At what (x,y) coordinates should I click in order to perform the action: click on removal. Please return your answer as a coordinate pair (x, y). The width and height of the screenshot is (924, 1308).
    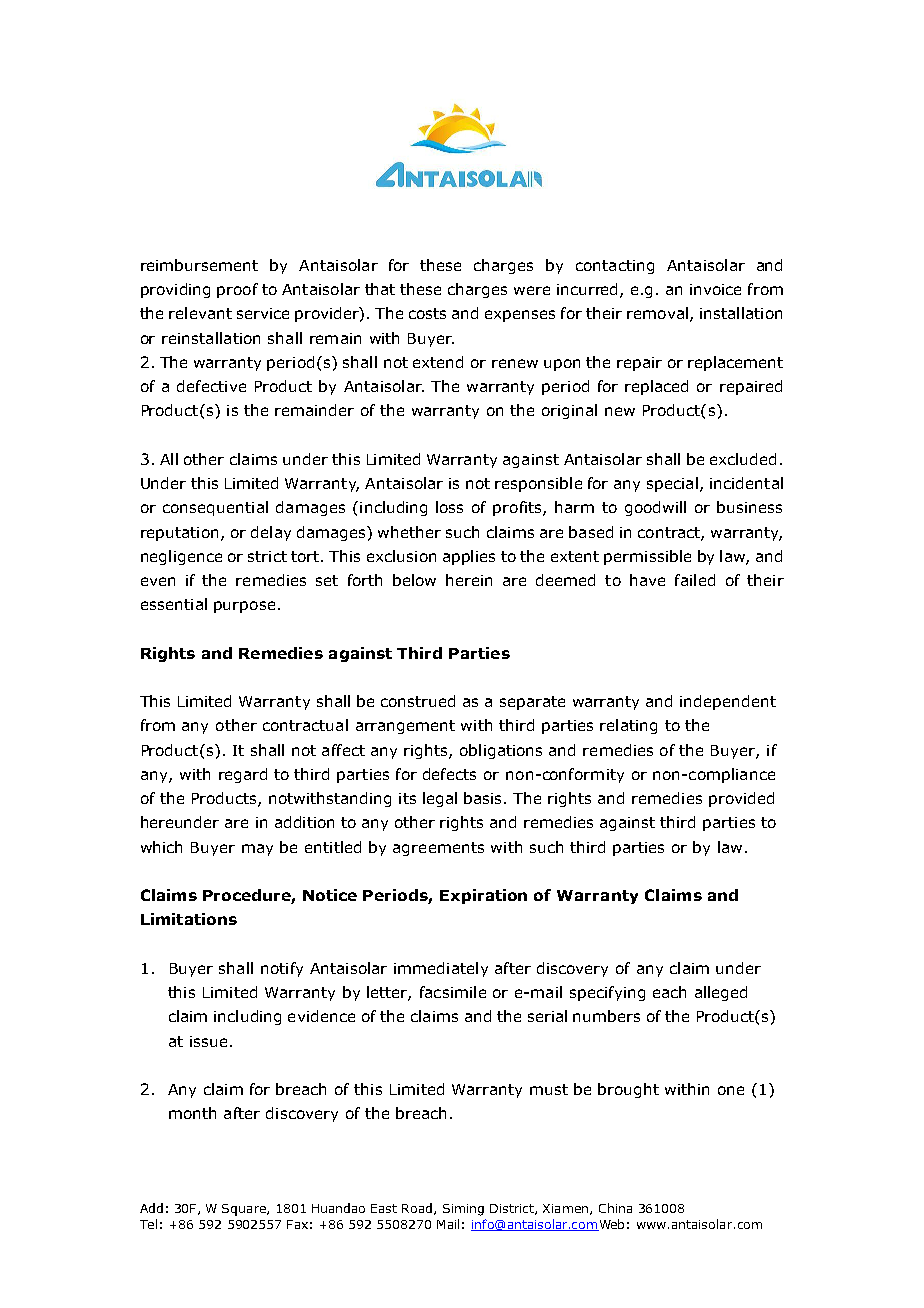
    Looking at the image, I should click on (657, 313).
